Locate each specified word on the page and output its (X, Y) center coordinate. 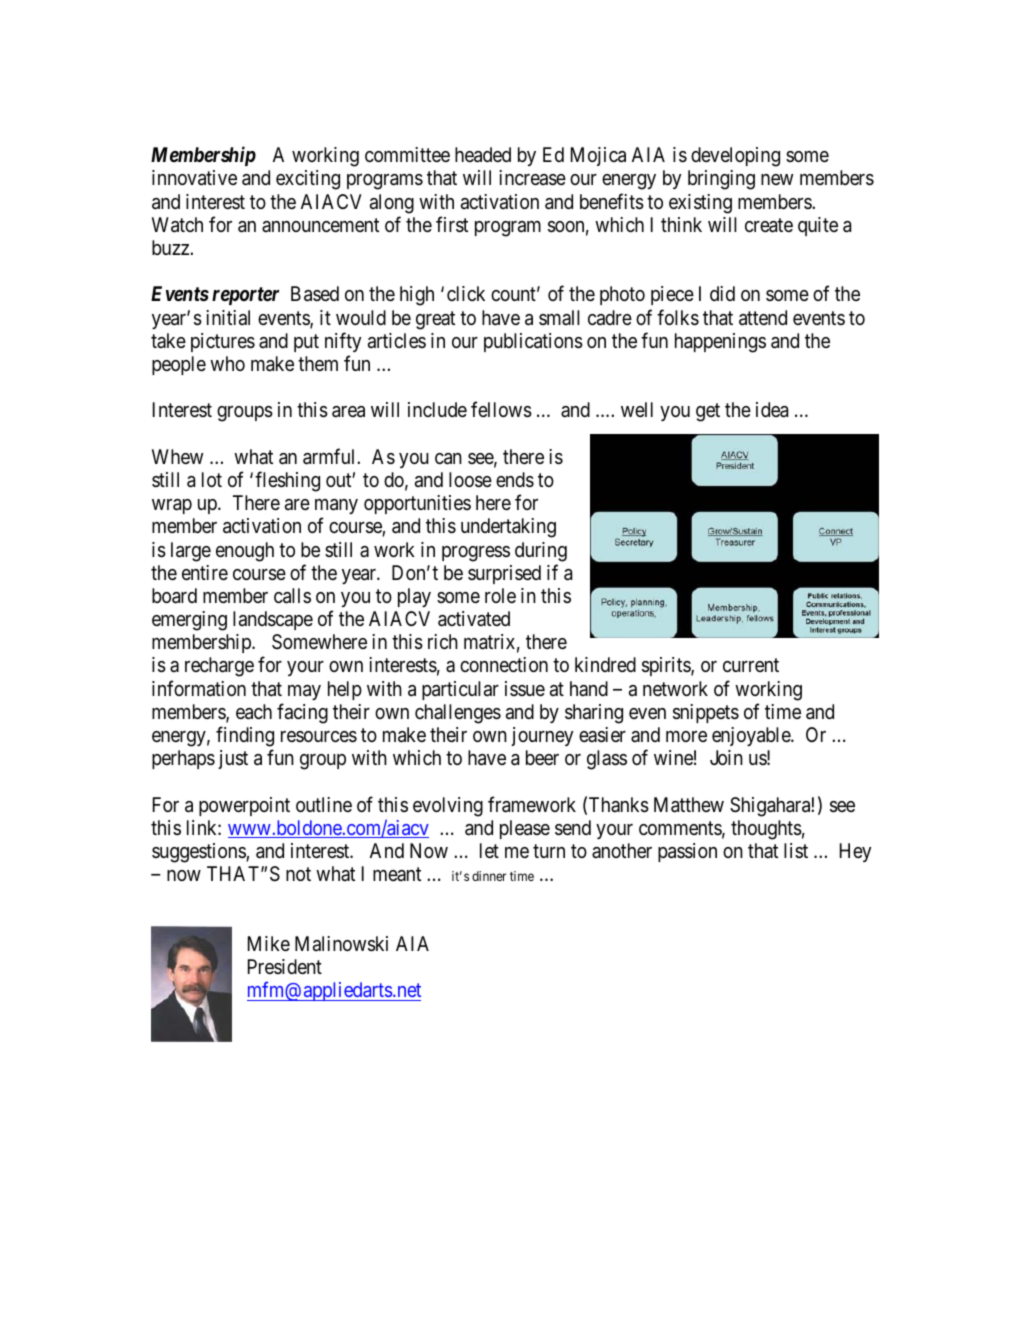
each (254, 712)
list (796, 850)
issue (525, 688)
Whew (177, 456)
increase (532, 178)
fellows (501, 410)
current (751, 665)
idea (772, 410)
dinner (489, 876)
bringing (721, 180)
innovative (194, 178)
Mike (269, 943)
